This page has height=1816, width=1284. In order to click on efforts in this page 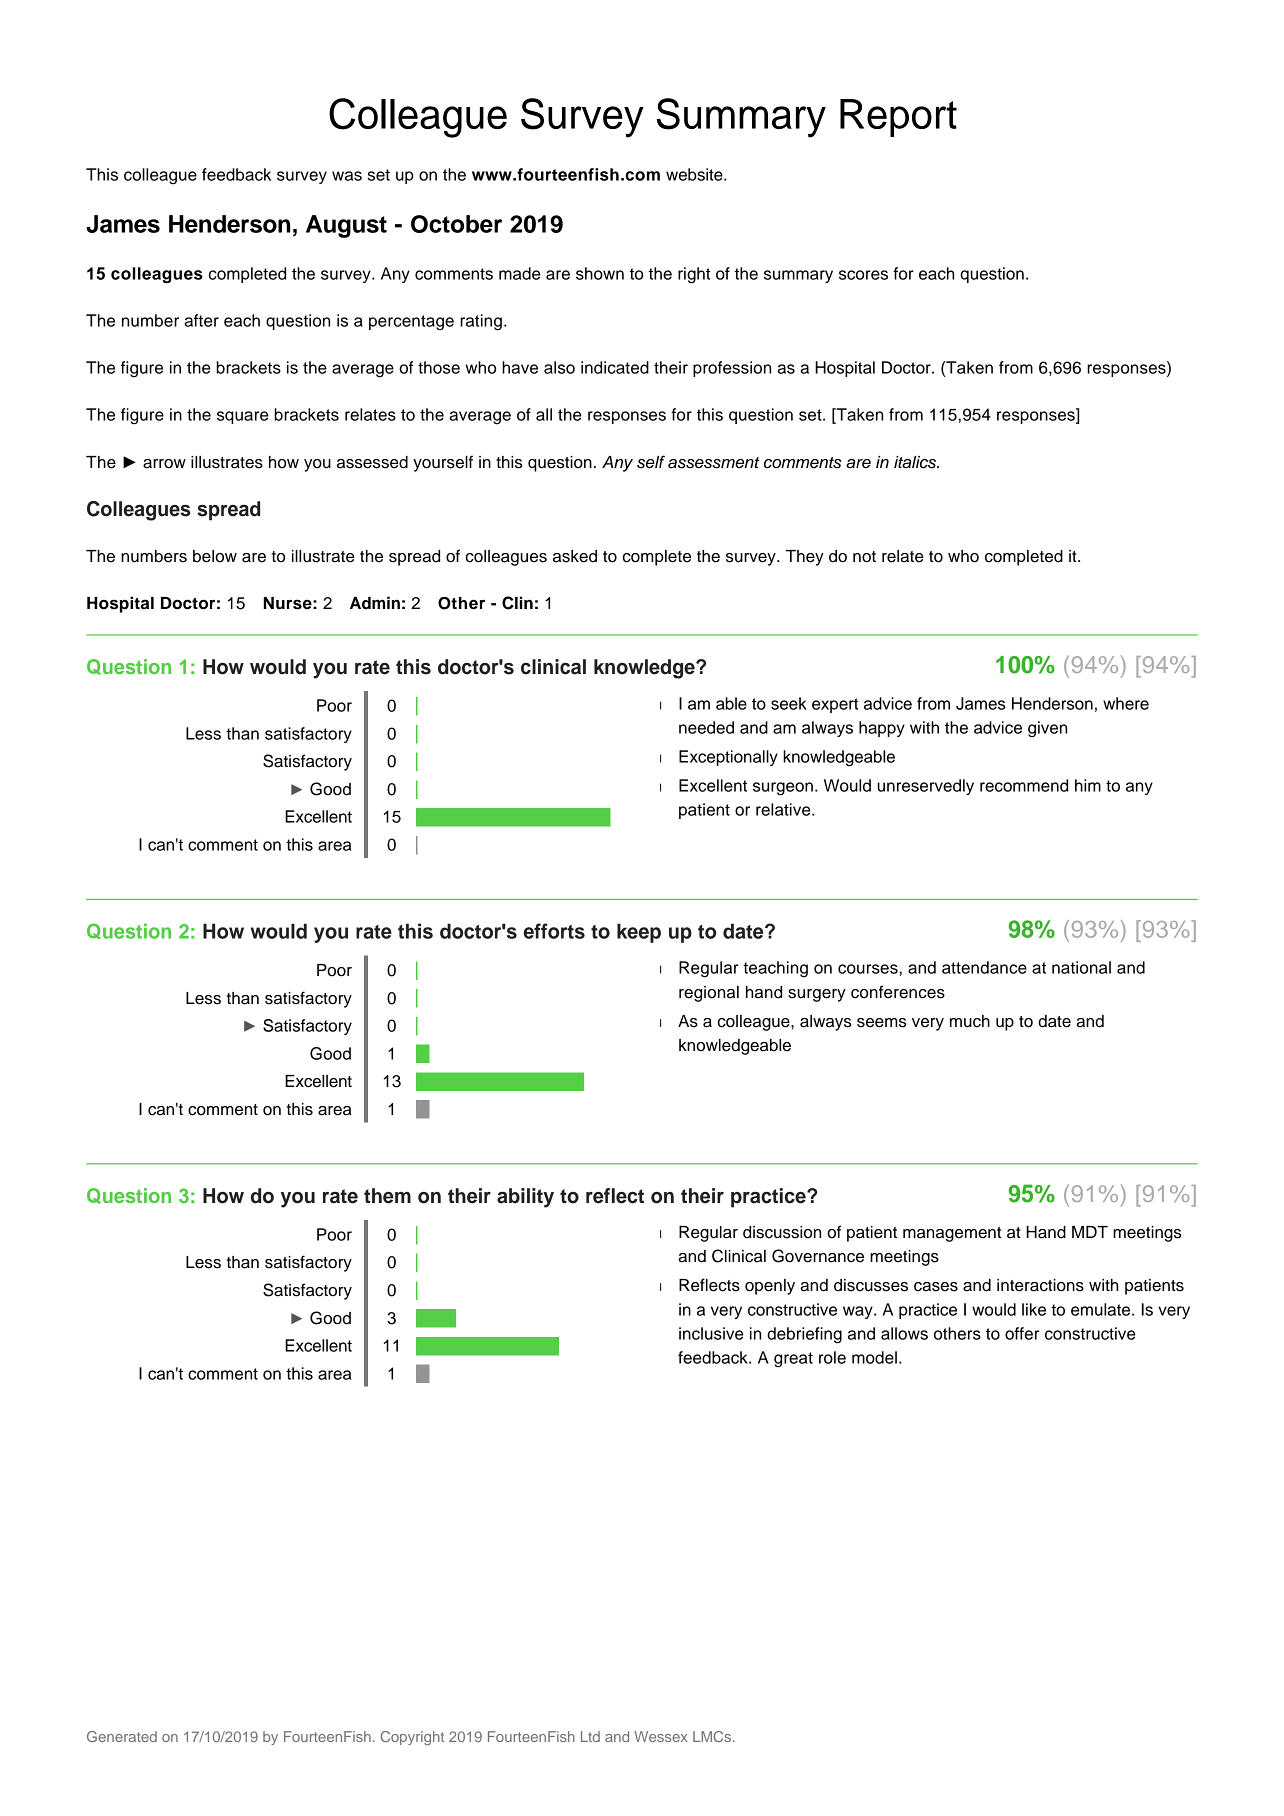, I will do `click(554, 931)`.
